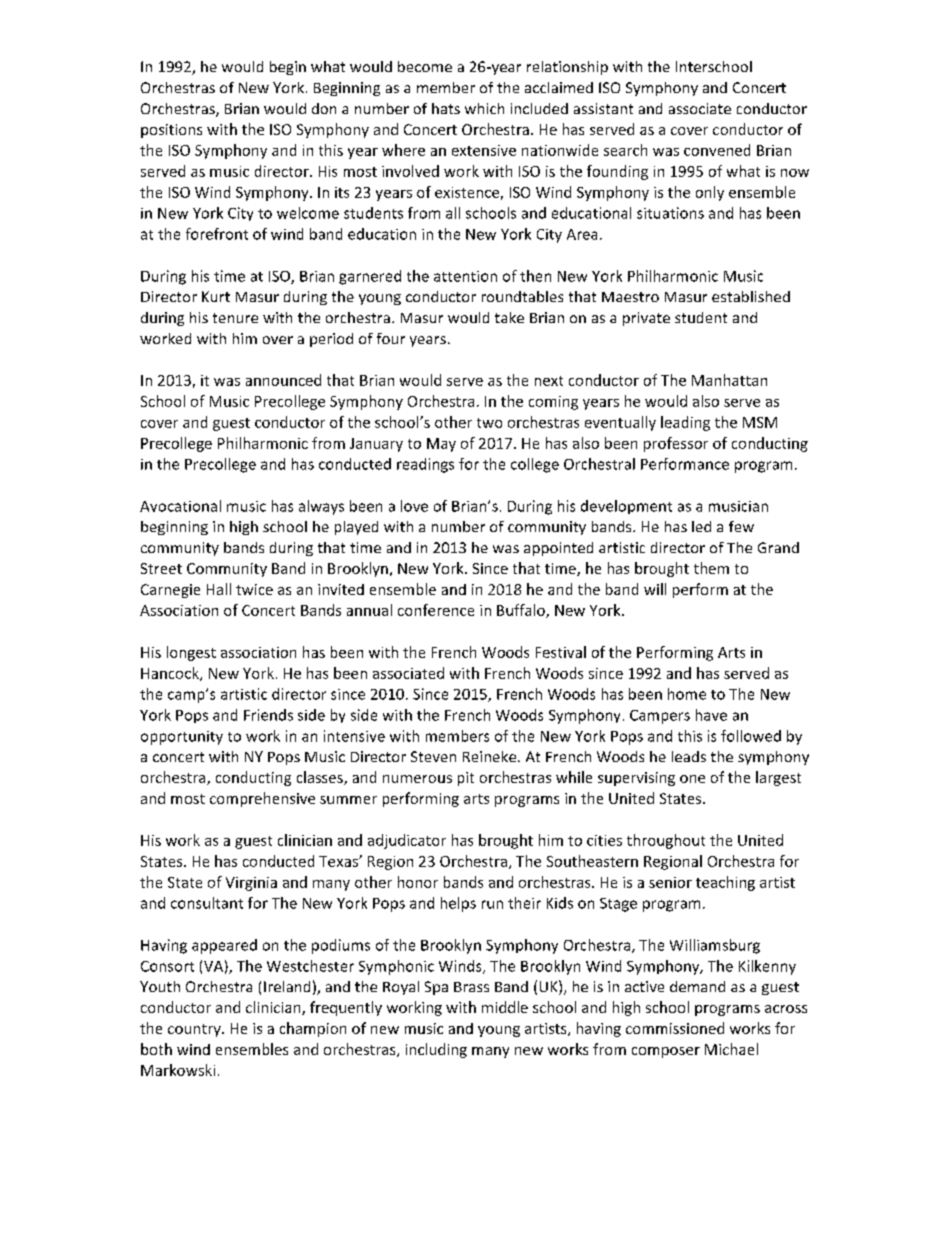 Image resolution: width=952 pixels, height=1233 pixels. Describe the element at coordinates (268, 715) in the screenshot. I see `Friends` at that location.
